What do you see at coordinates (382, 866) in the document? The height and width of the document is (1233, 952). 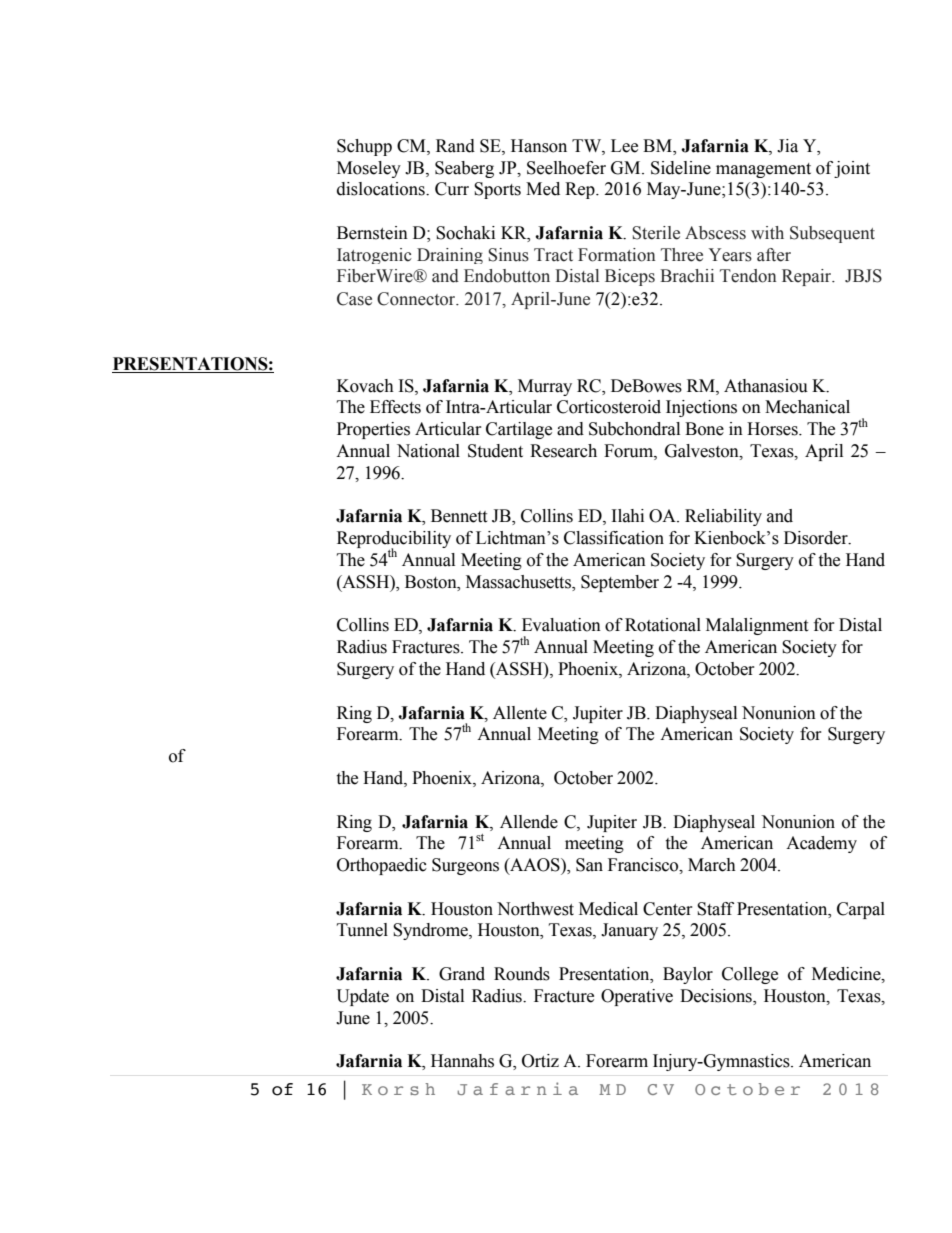 I see `Orthopaedic` at bounding box center [382, 866].
